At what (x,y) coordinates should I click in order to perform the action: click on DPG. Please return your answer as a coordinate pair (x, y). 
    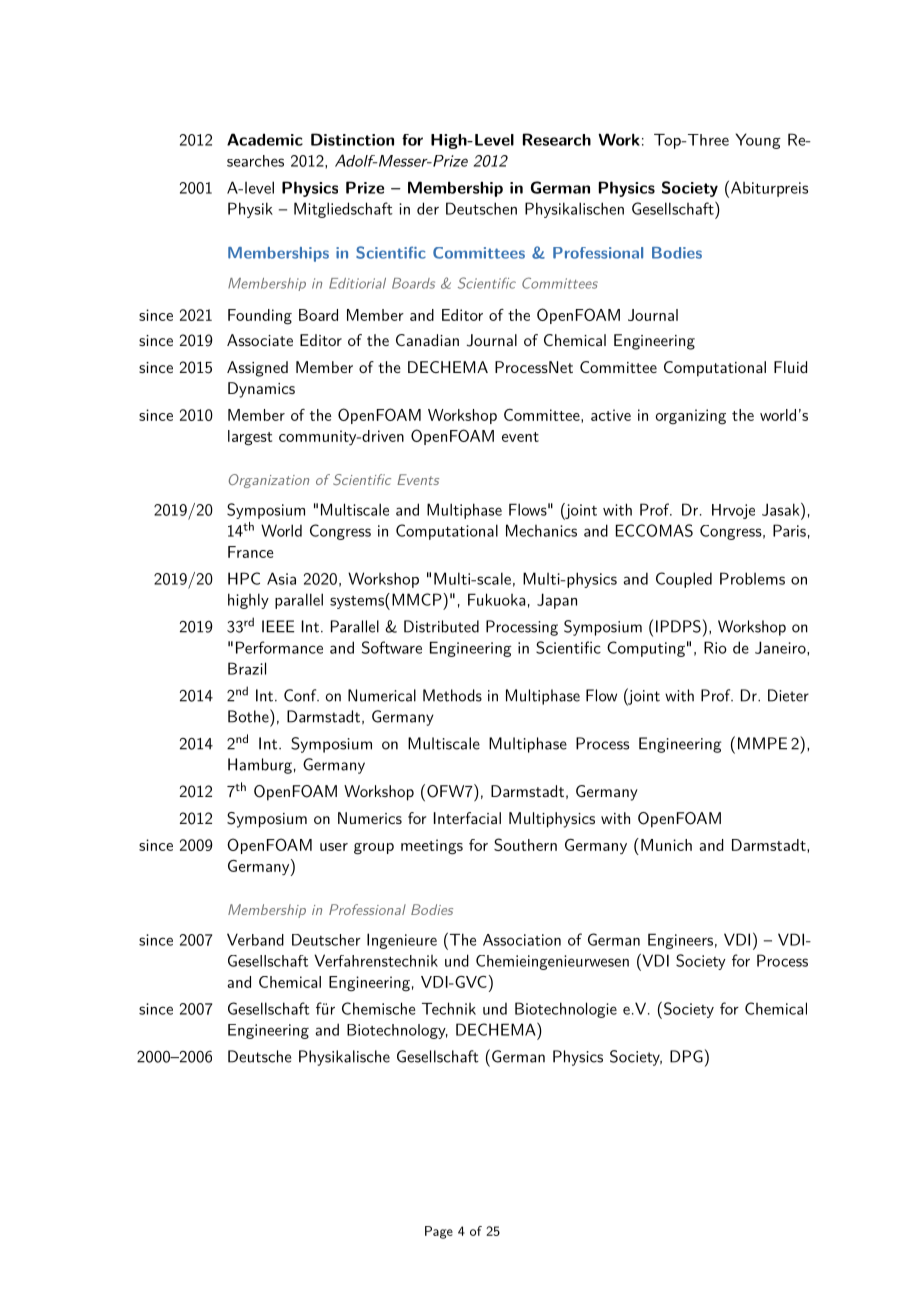
    Looking at the image, I should click on (686, 1056).
